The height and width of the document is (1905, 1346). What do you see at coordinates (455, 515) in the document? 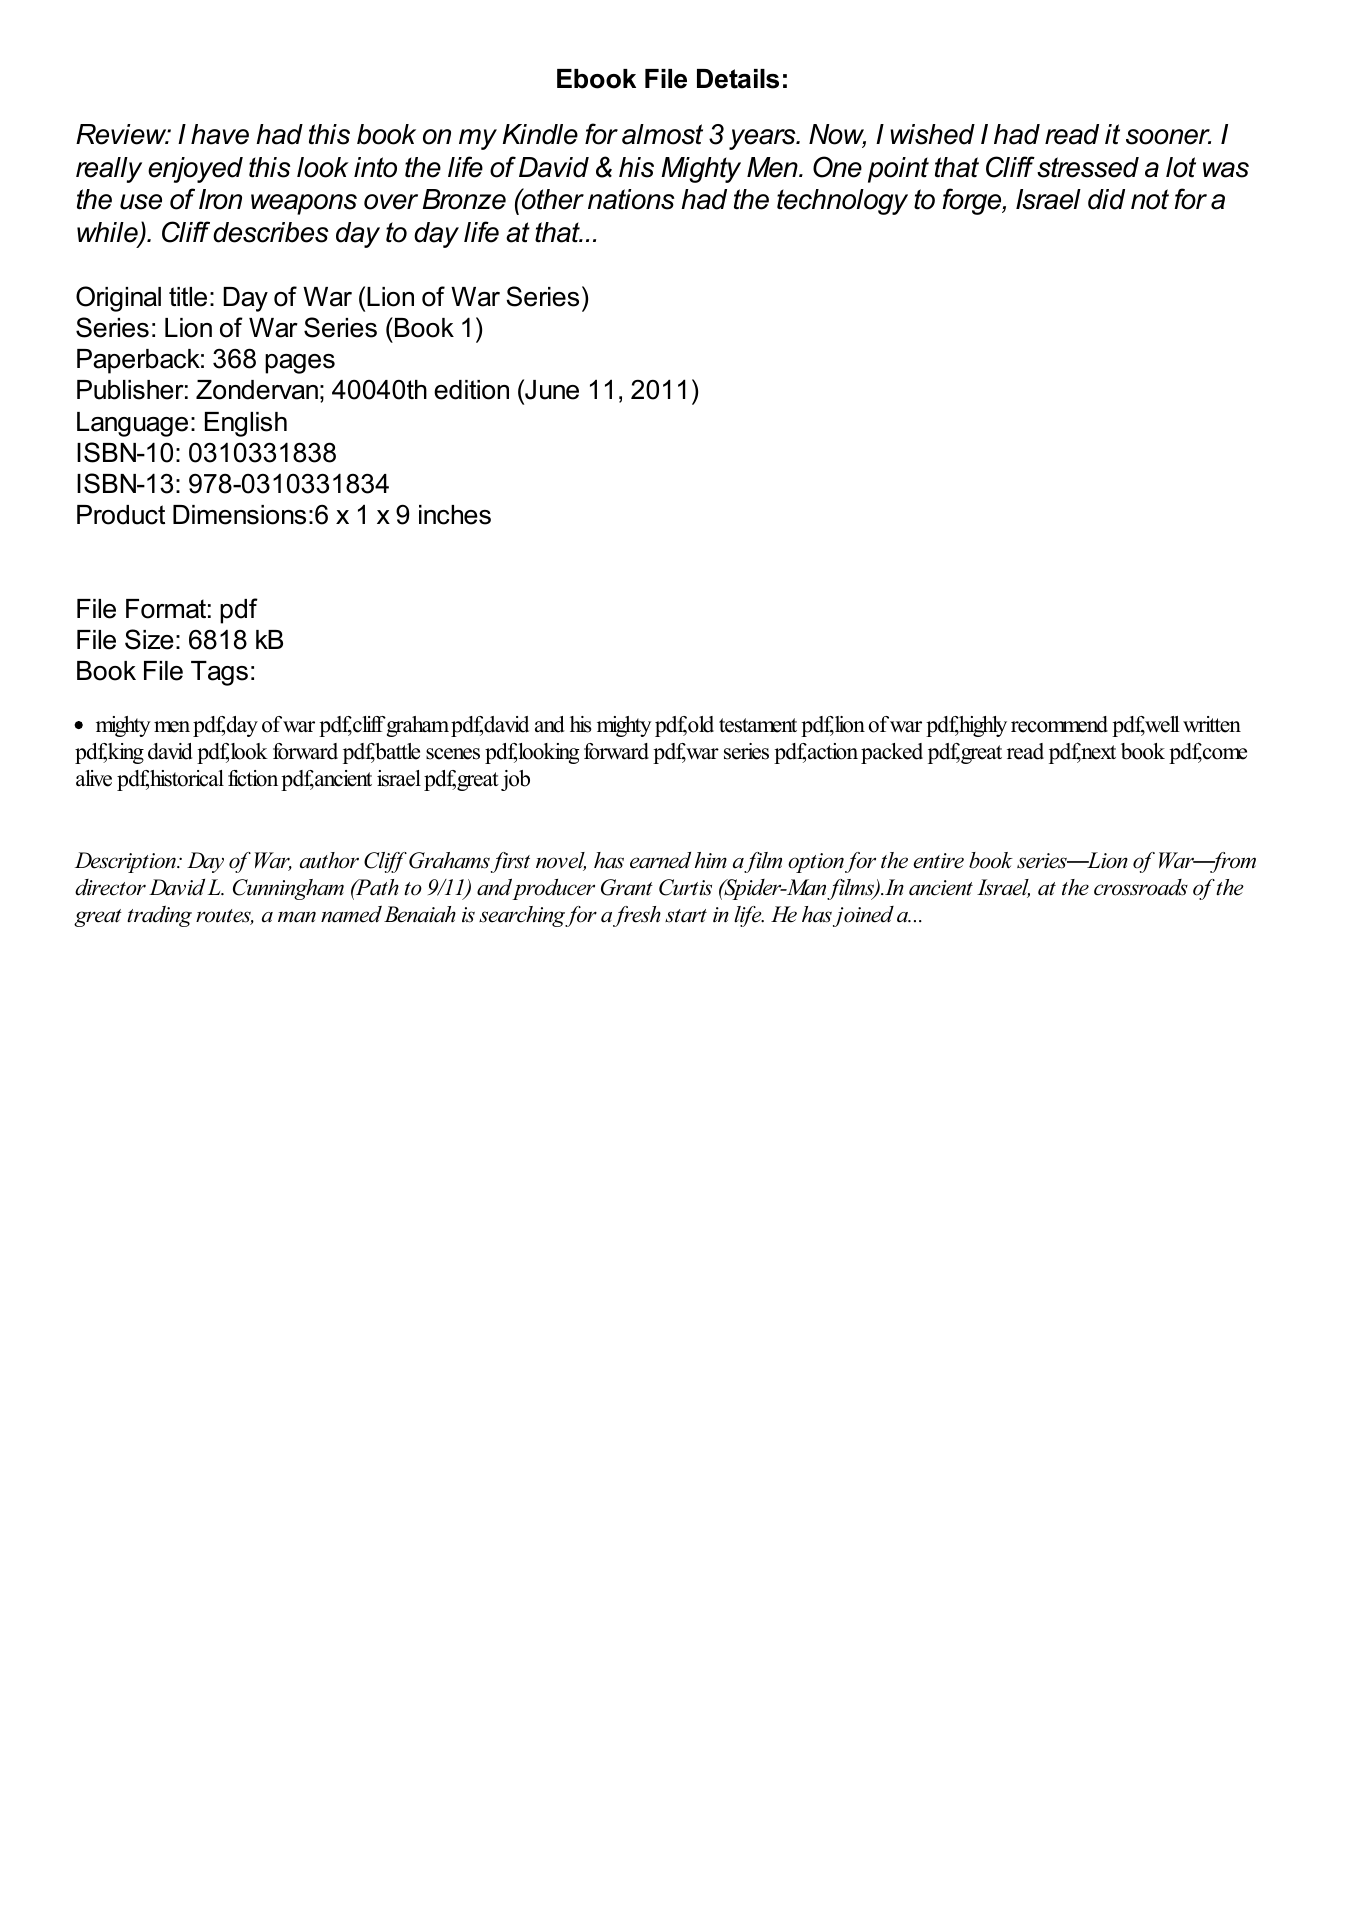
I see `inches` at bounding box center [455, 515].
